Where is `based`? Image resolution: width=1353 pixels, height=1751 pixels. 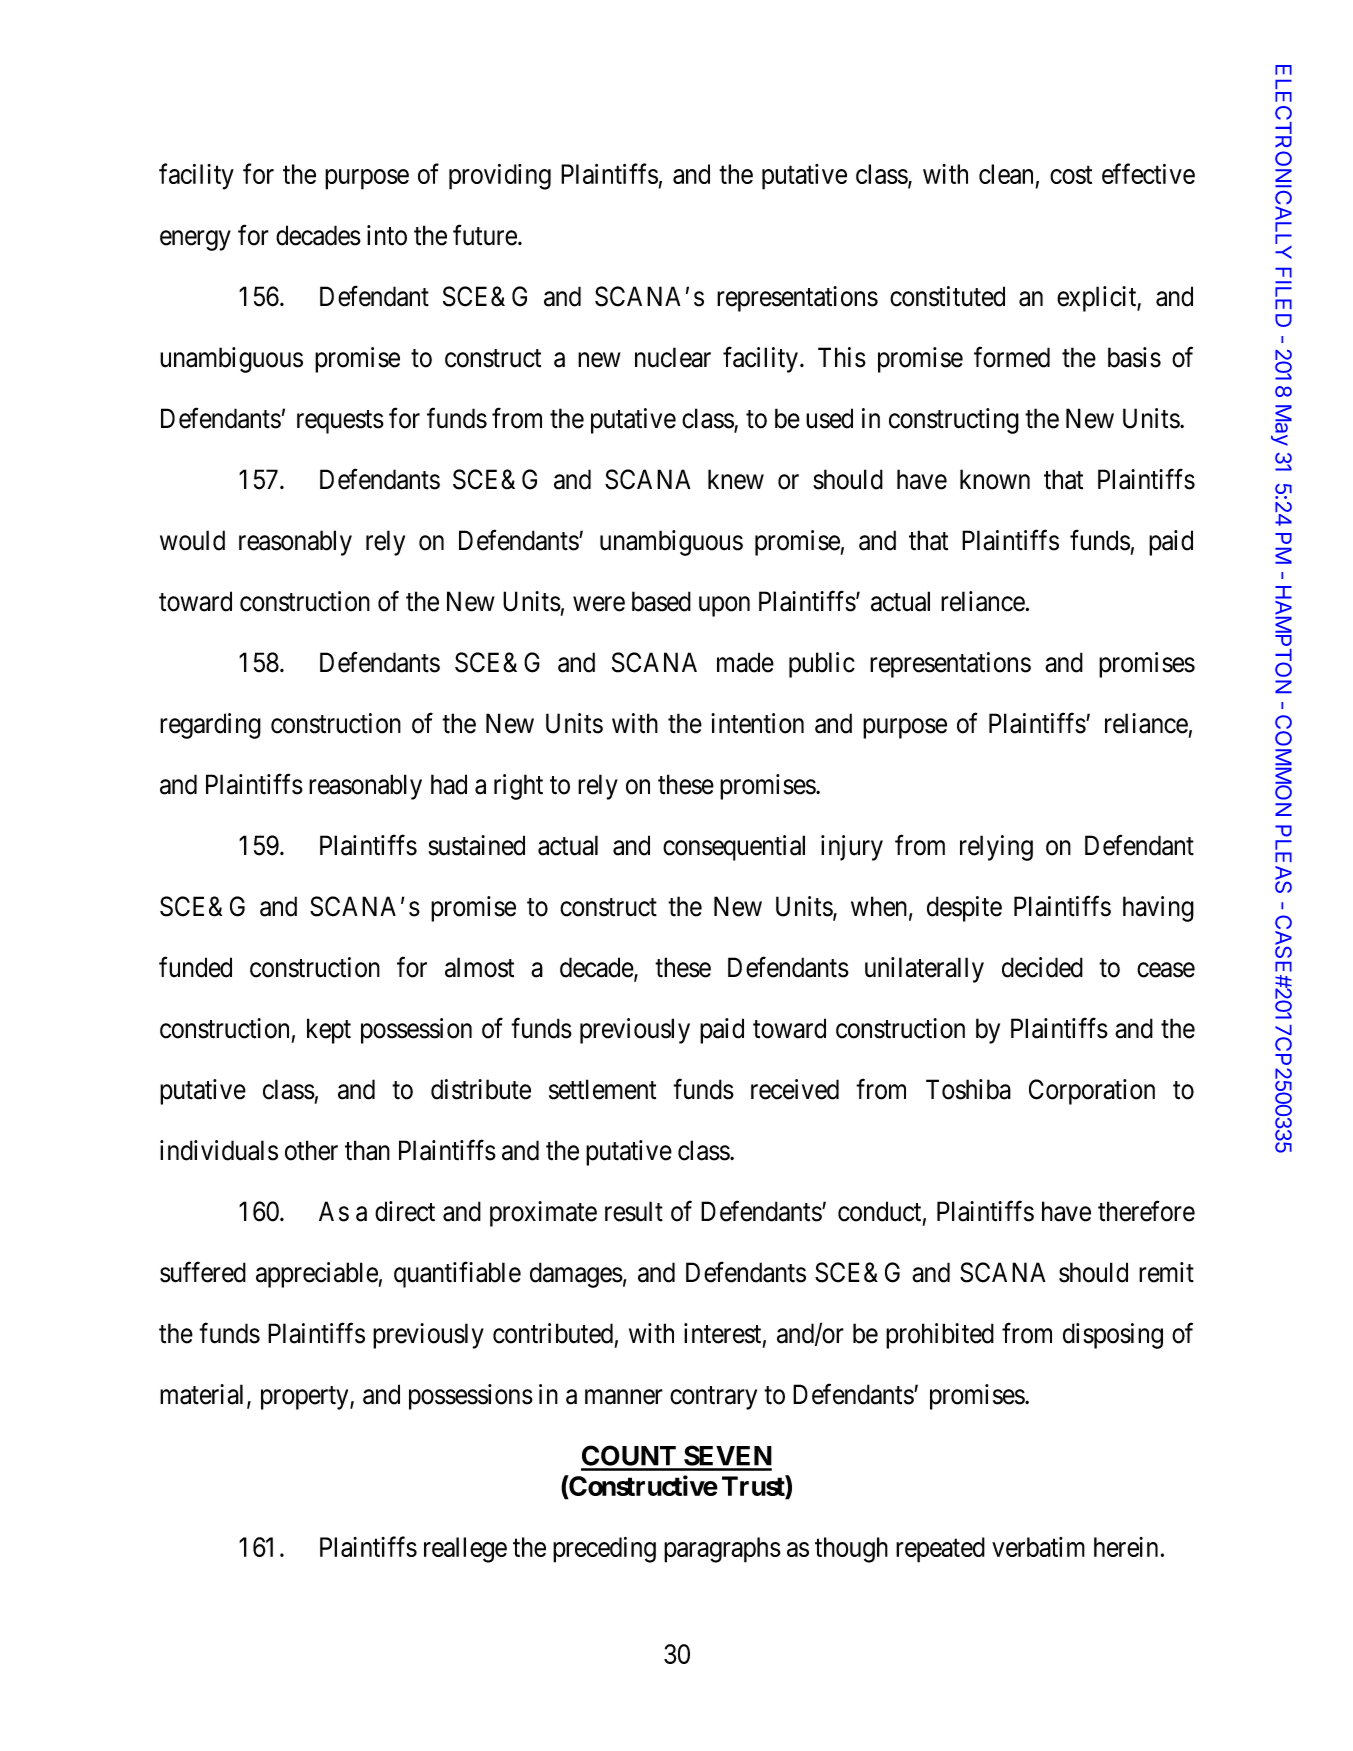
based is located at coordinates (661, 601).
